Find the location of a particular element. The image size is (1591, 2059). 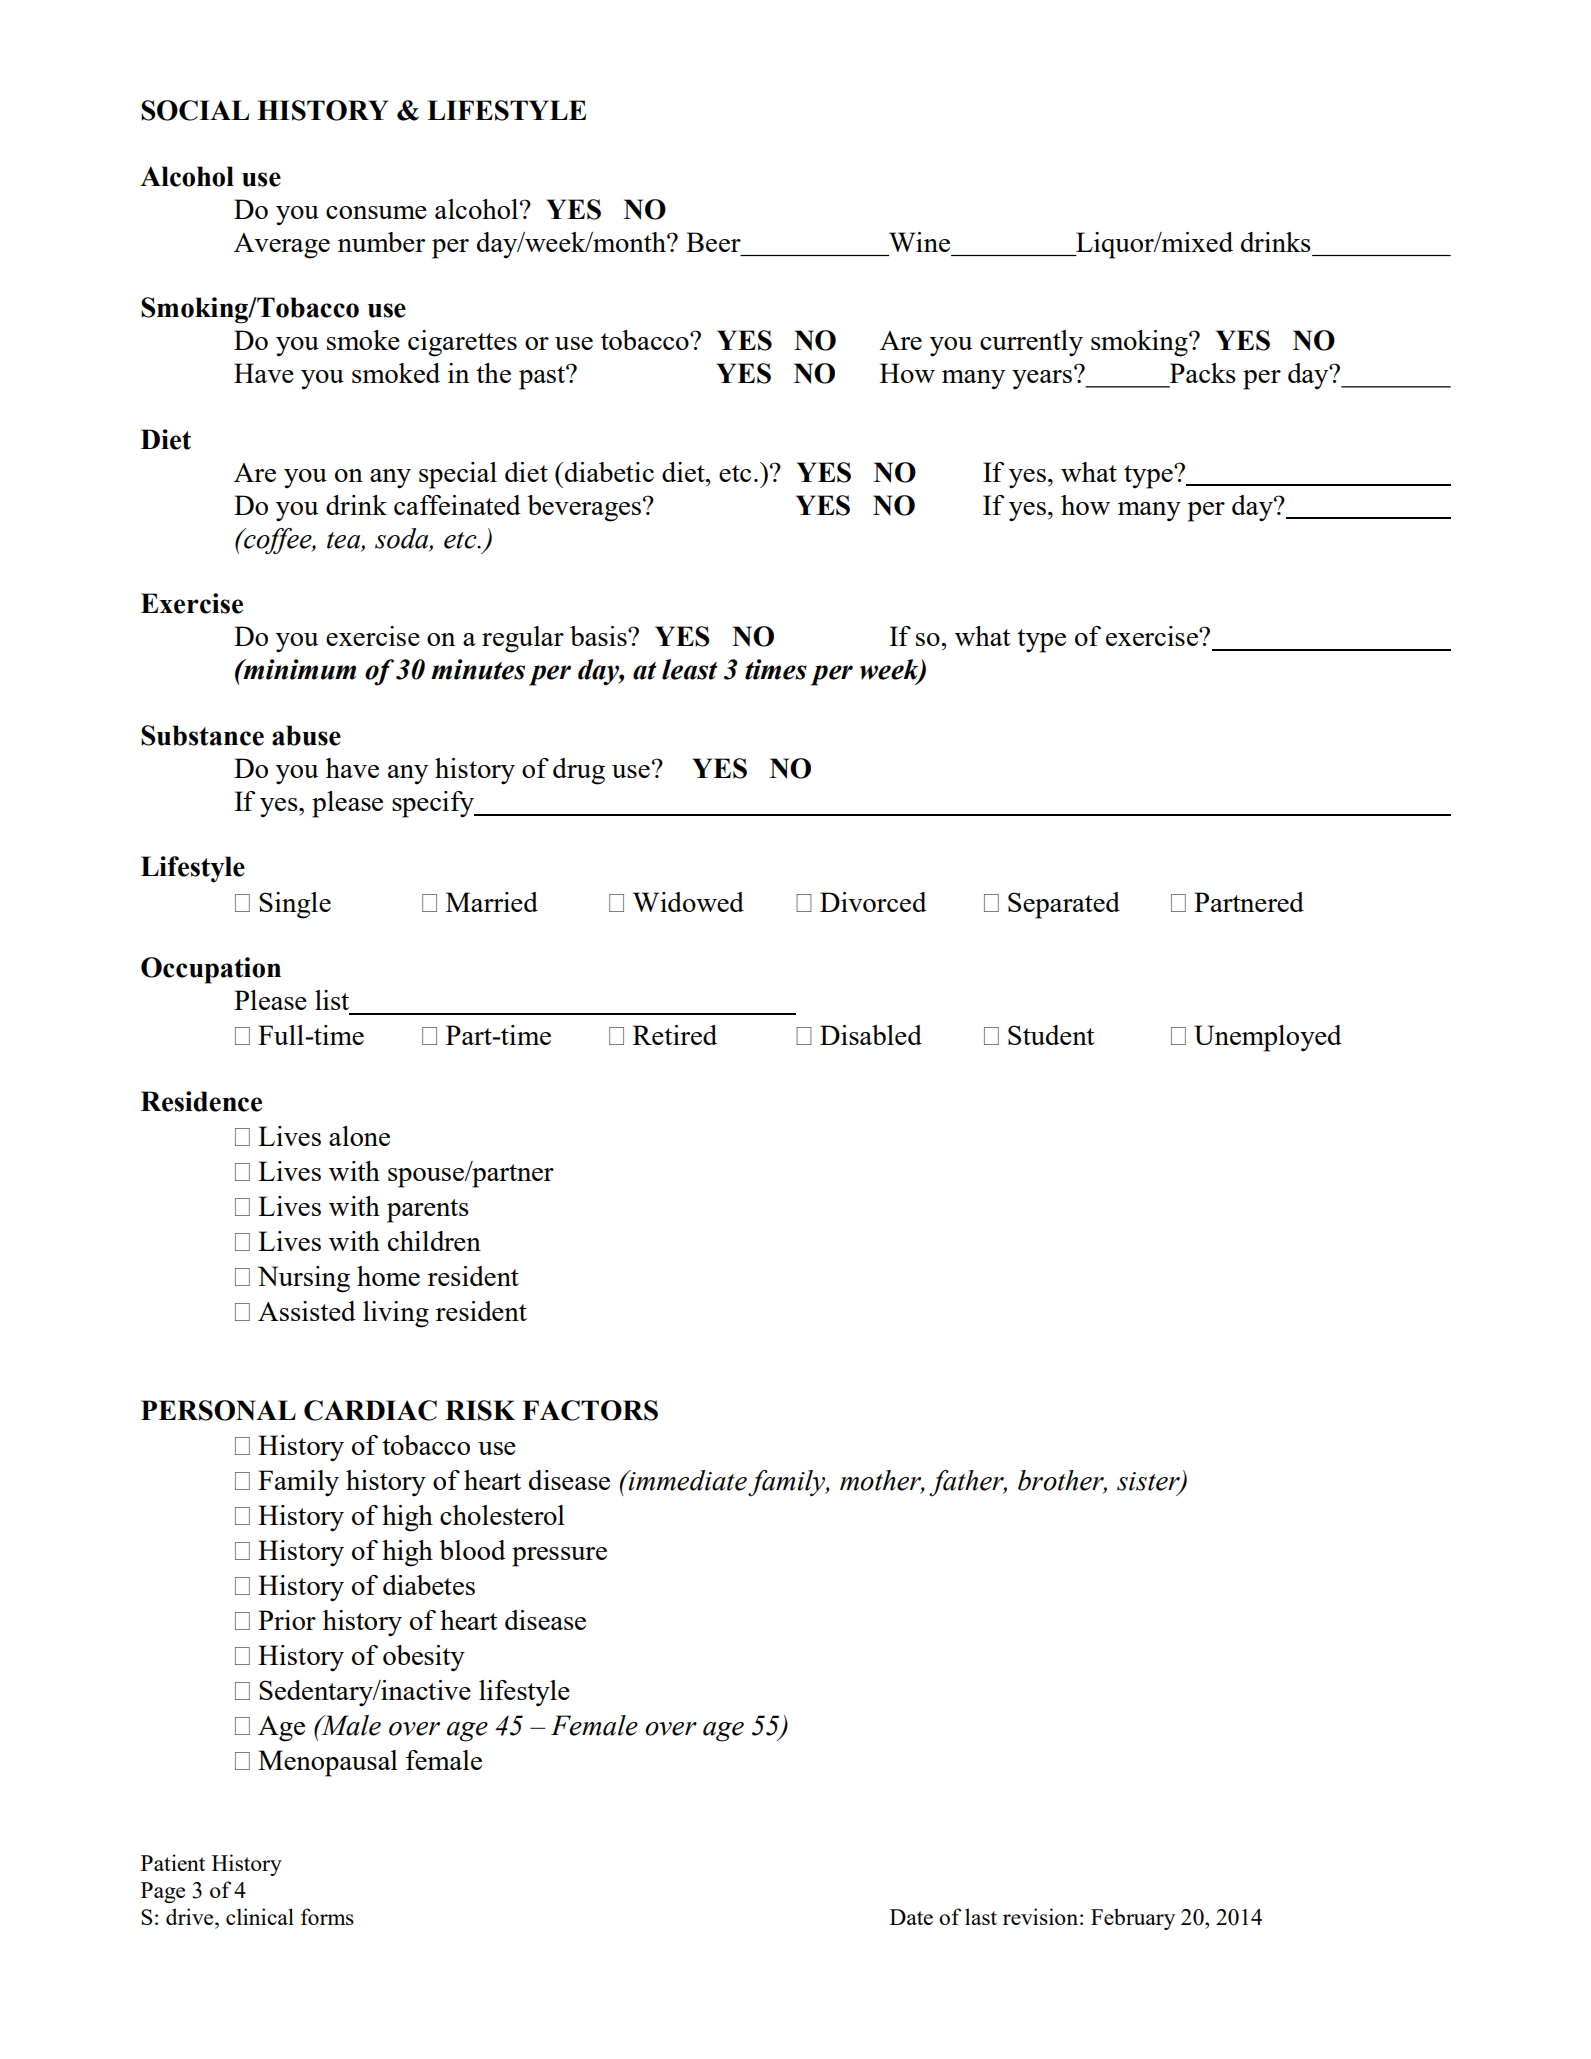

Beer is located at coordinates (713, 242).
